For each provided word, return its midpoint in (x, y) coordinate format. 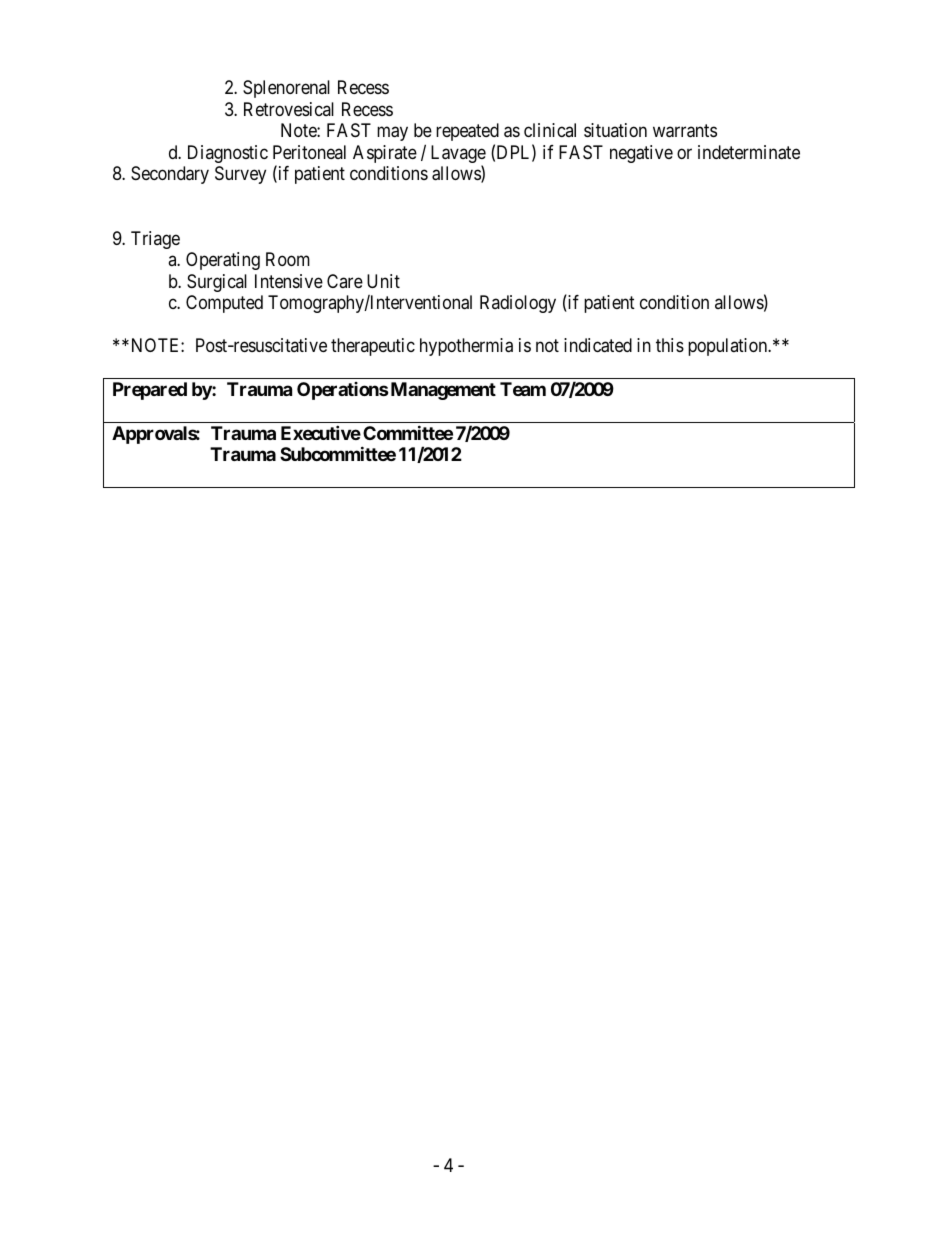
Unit (383, 281)
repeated (467, 132)
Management (442, 391)
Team (523, 389)
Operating (223, 261)
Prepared (150, 391)
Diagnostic (228, 154)
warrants (685, 131)
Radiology (518, 304)
